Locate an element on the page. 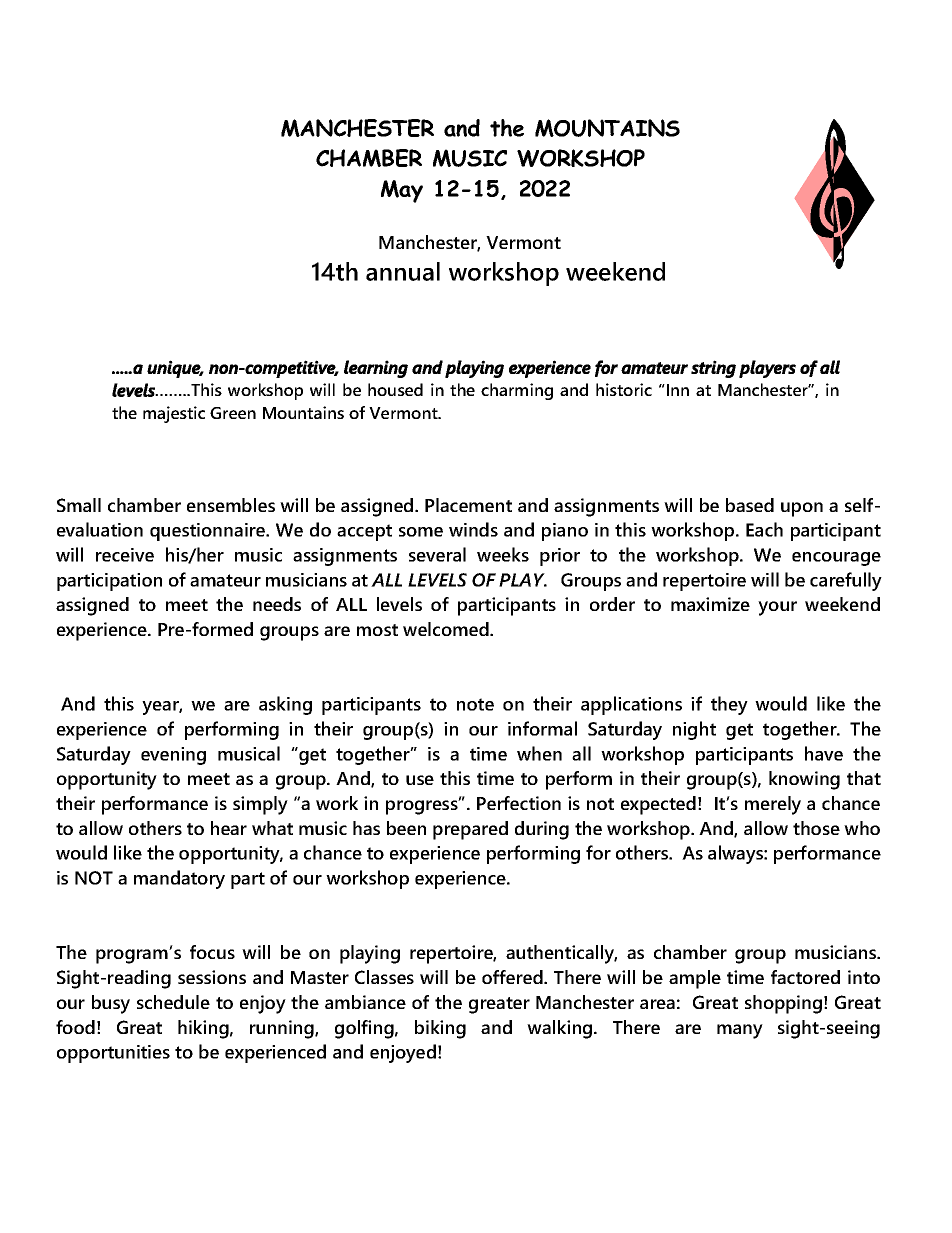 The width and height of the document is (952, 1233). merely is located at coordinates (773, 805).
